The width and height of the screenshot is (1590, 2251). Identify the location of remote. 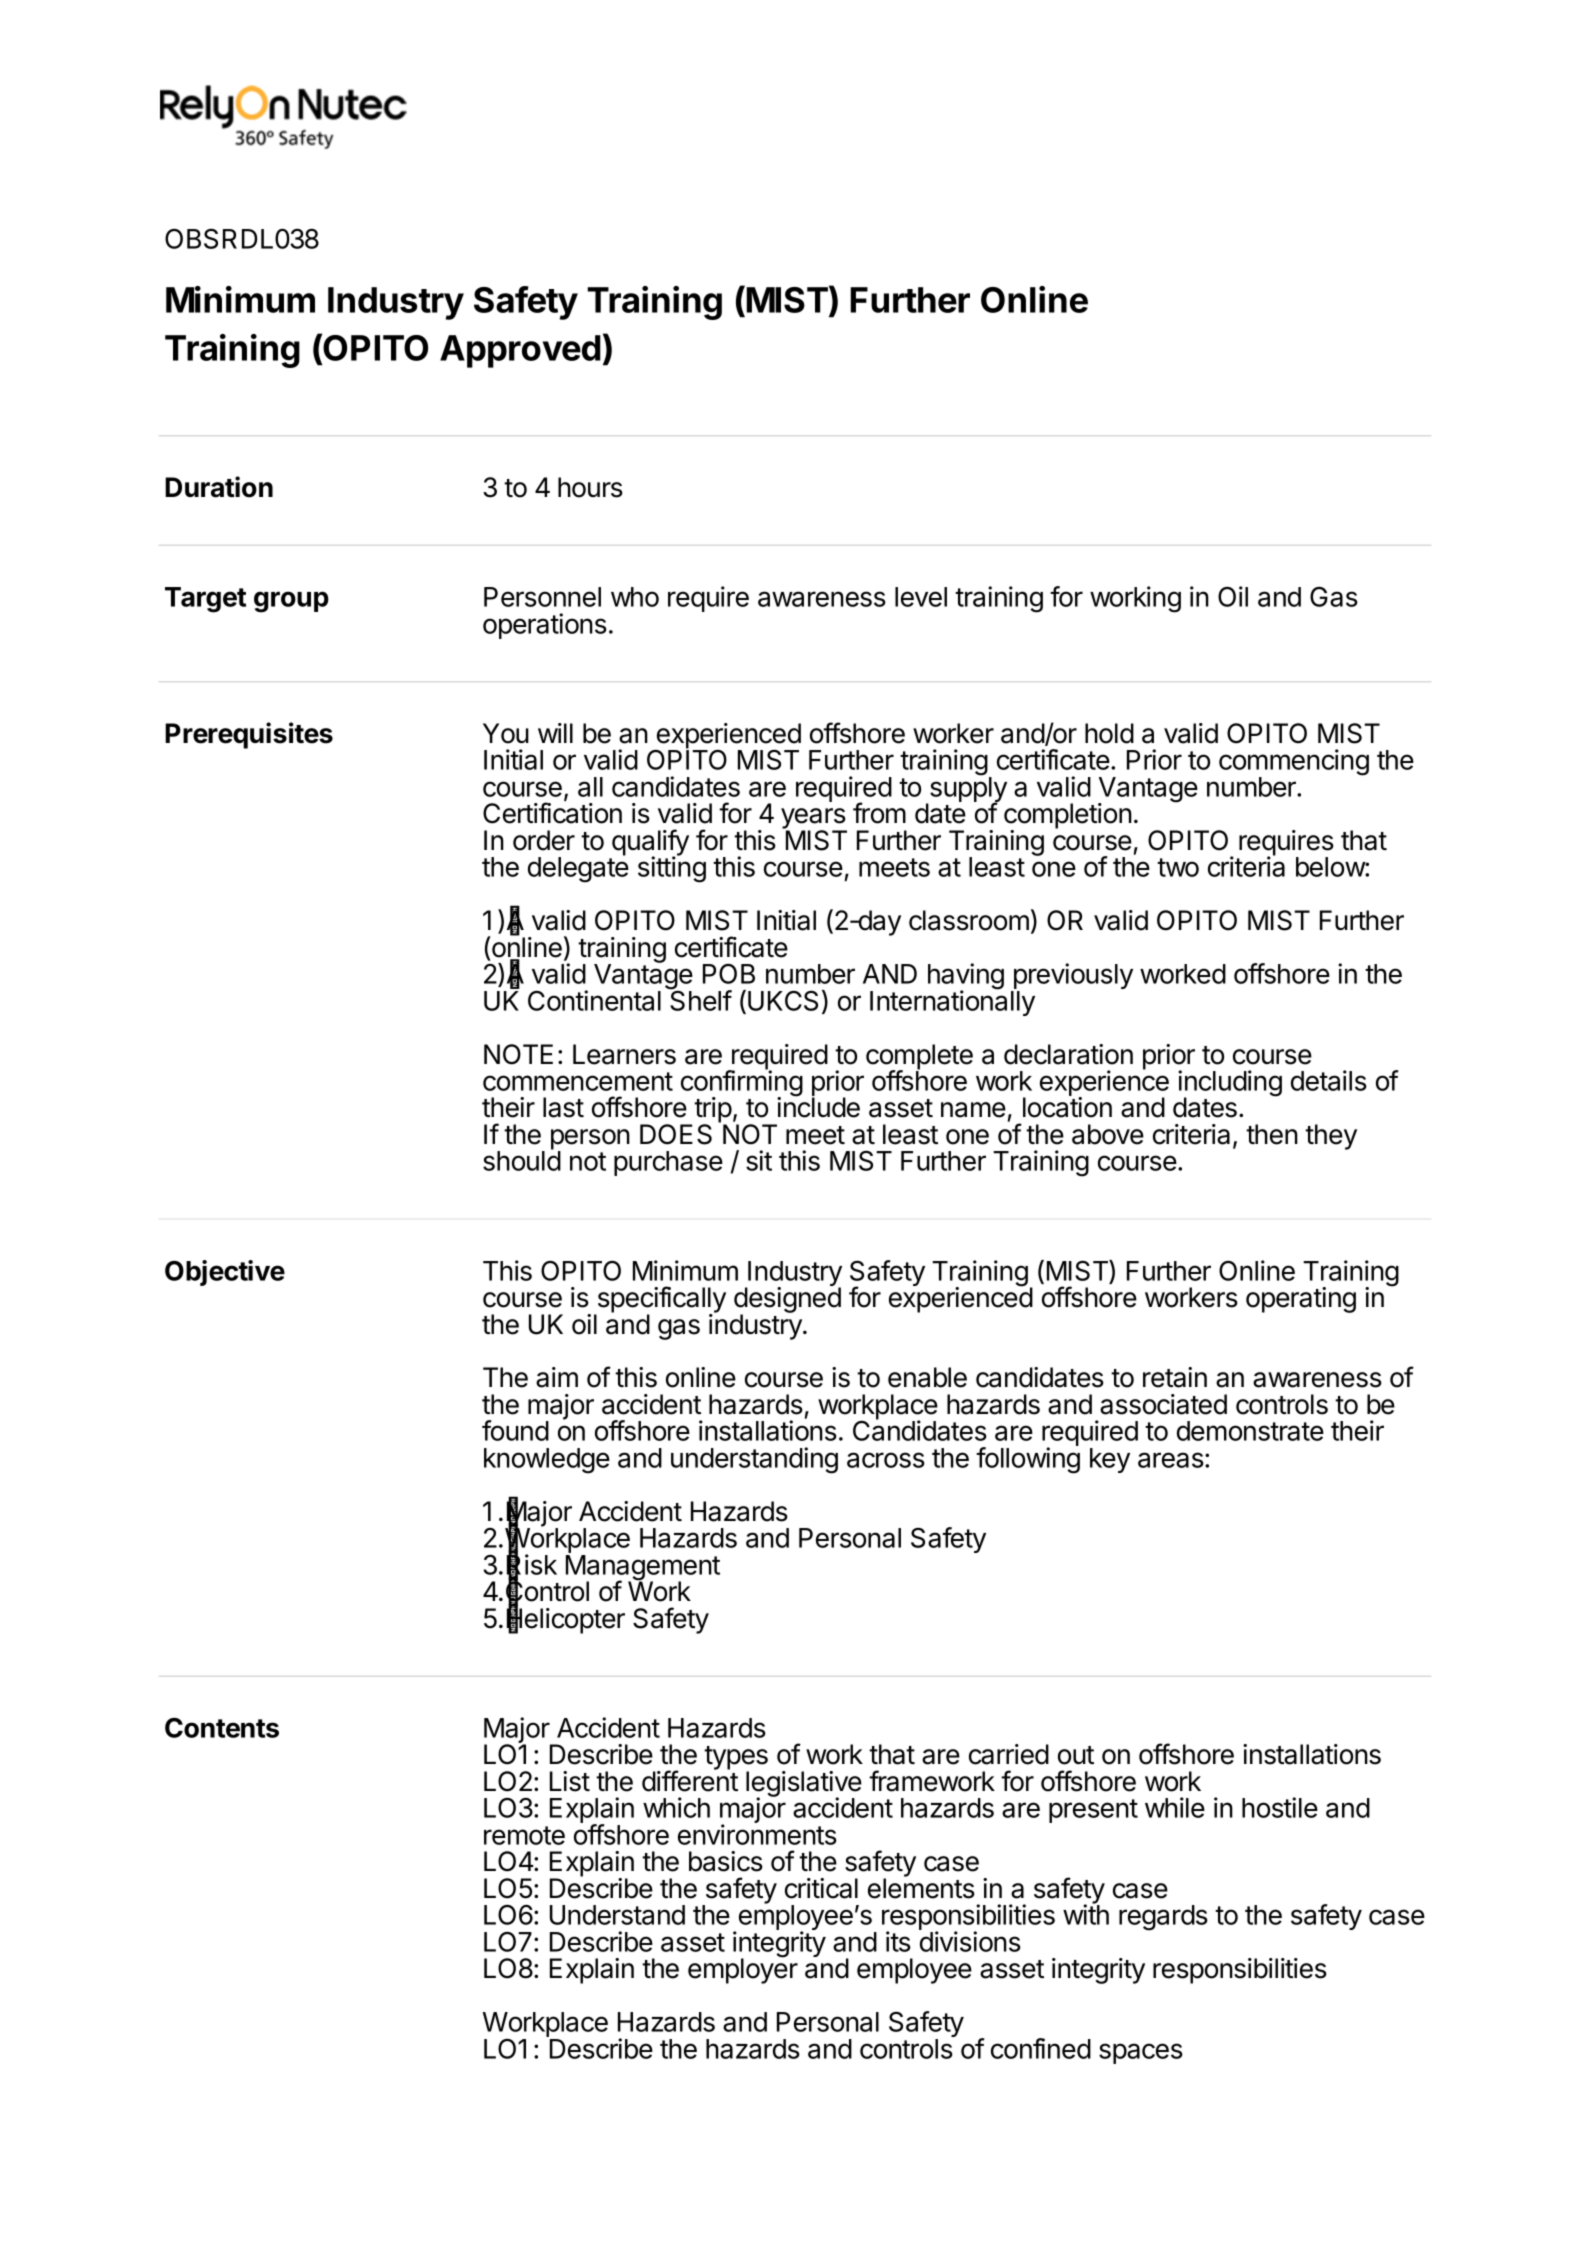
(524, 1835).
